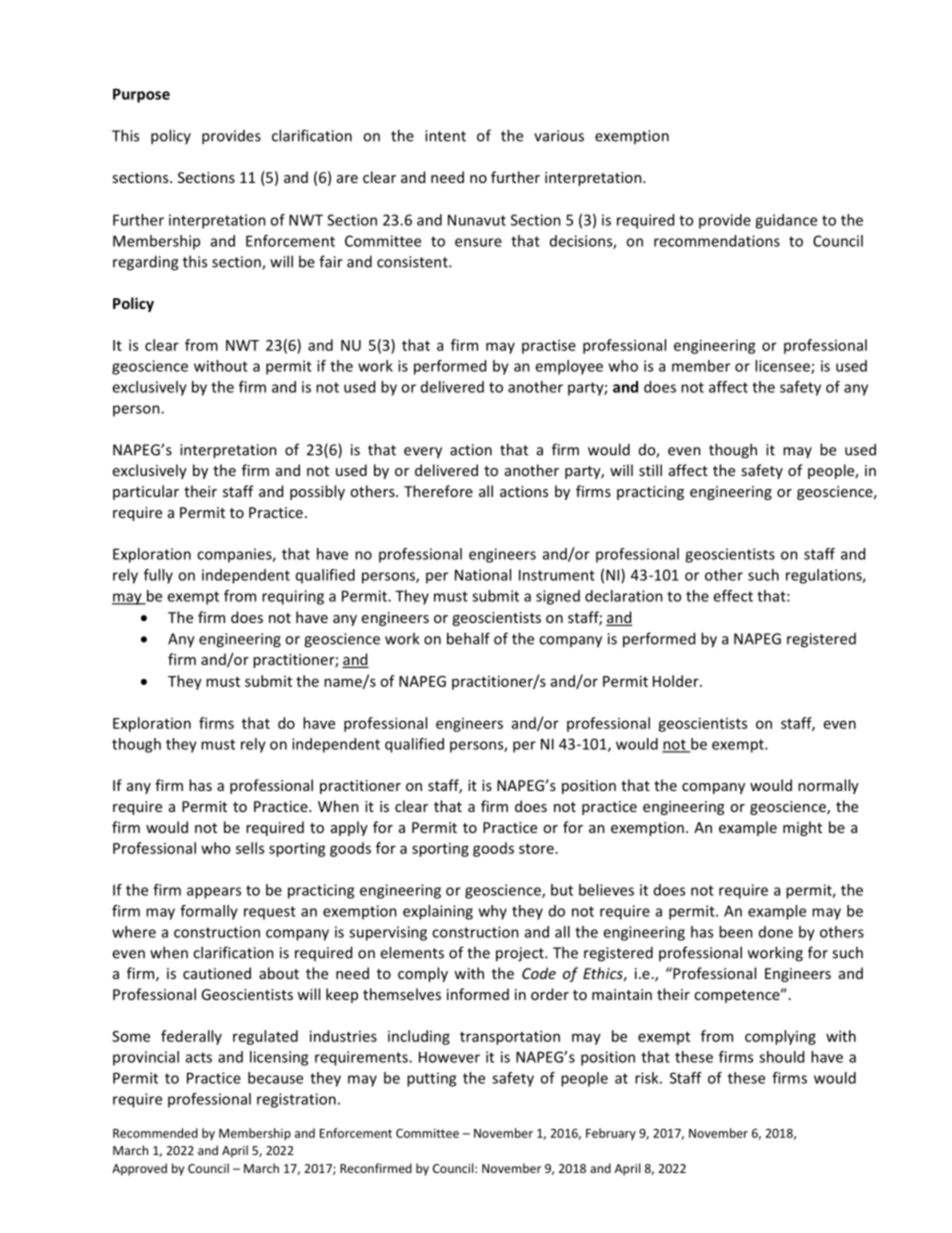  What do you see at coordinates (250, 848) in the page?
I see `sells` at bounding box center [250, 848].
